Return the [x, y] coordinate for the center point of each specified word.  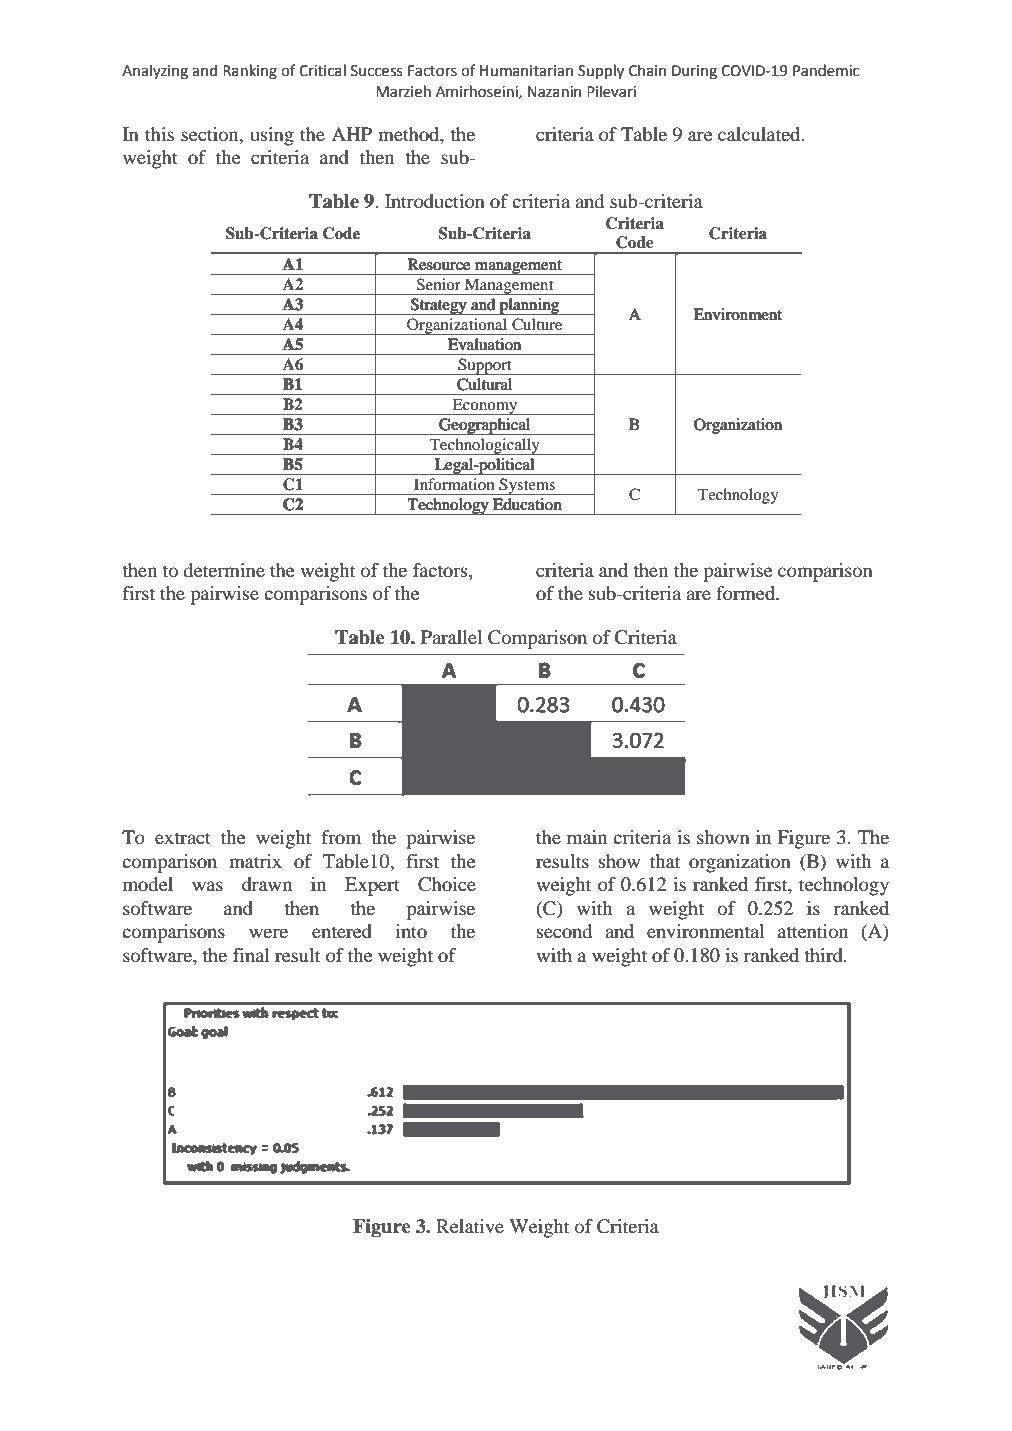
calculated [760, 134]
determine [224, 570]
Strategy [439, 306]
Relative [470, 1226]
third [824, 955]
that [665, 861]
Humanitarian [526, 71]
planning [529, 306]
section [211, 134]
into [411, 931]
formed [747, 593]
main [587, 837]
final [251, 955]
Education [527, 504]
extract [183, 838]
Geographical [485, 426]
